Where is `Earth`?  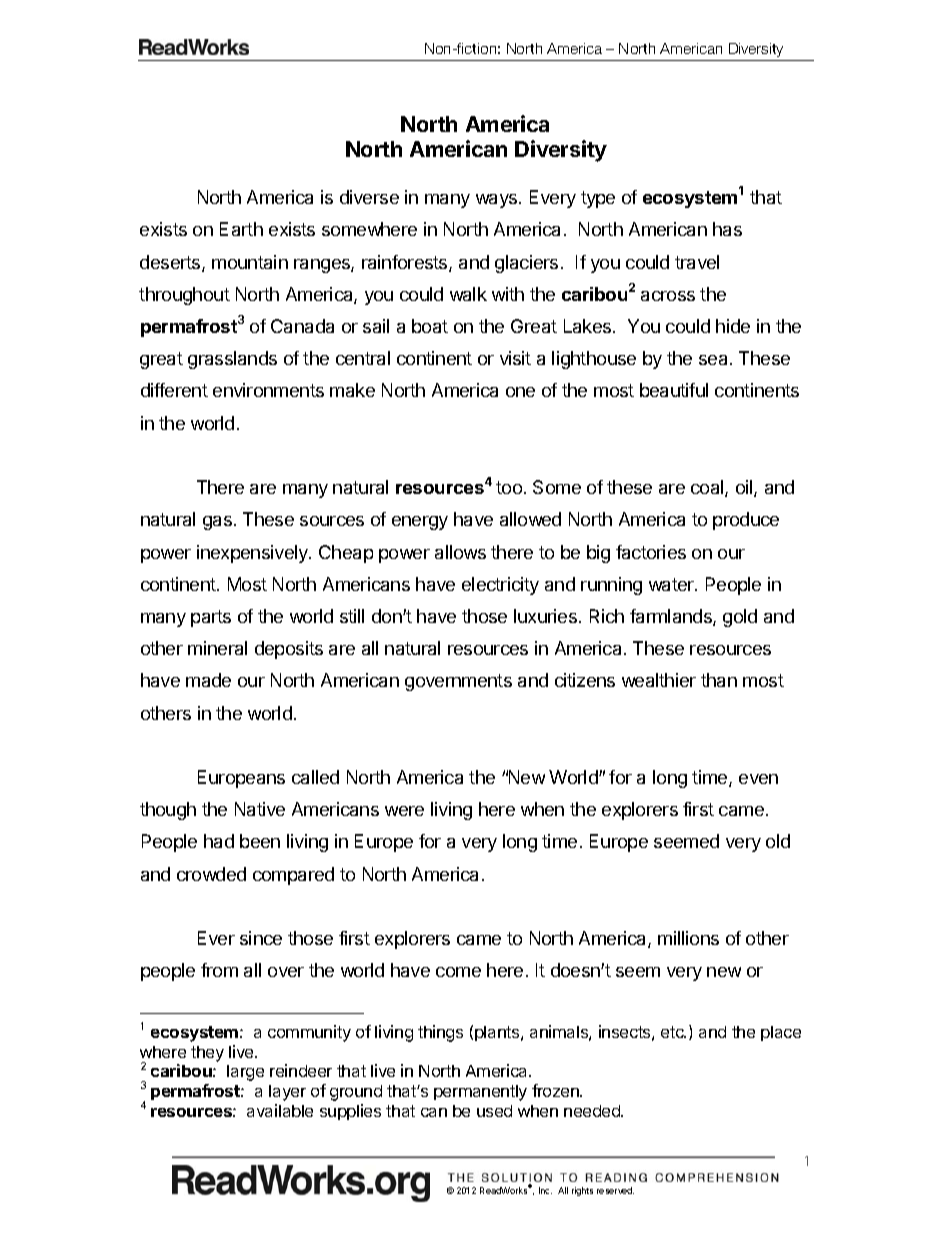
Earth is located at coordinates (241, 229).
